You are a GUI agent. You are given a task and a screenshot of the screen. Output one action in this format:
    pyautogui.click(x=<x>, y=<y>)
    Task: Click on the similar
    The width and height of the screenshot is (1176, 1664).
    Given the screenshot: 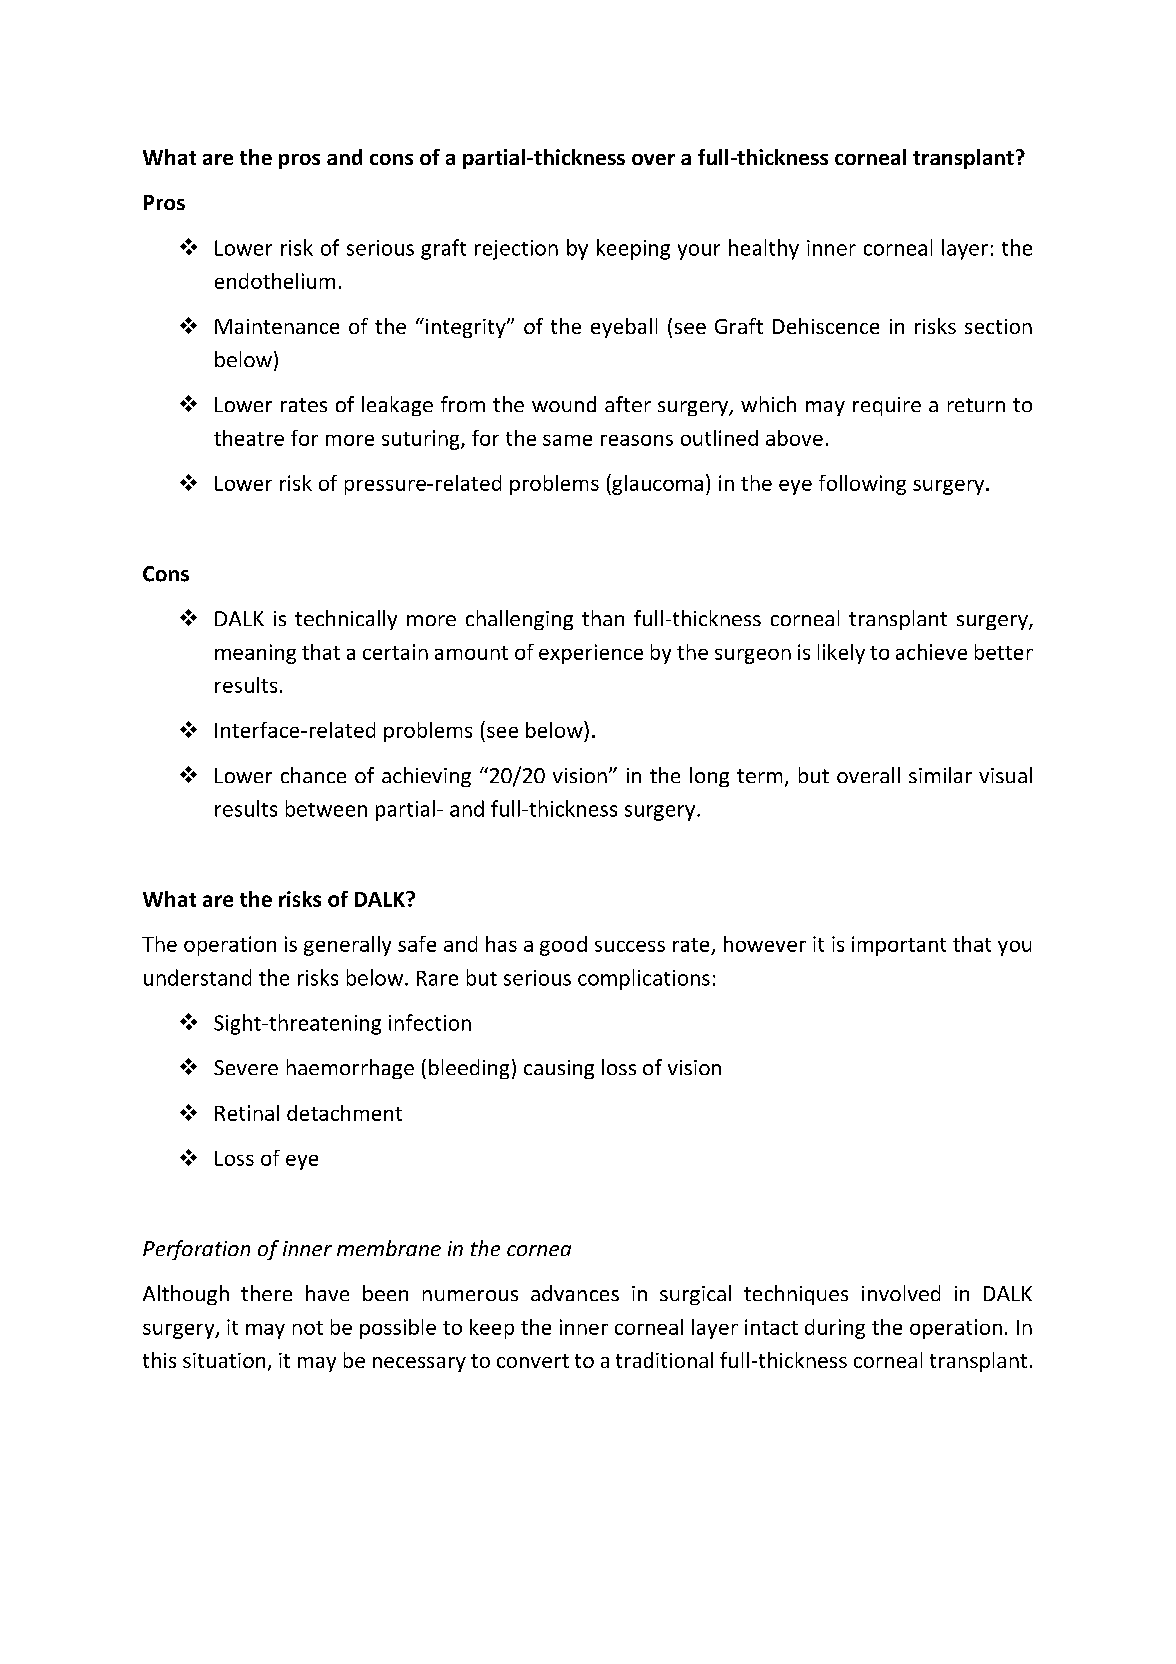 What is the action you would take?
    pyautogui.click(x=940, y=775)
